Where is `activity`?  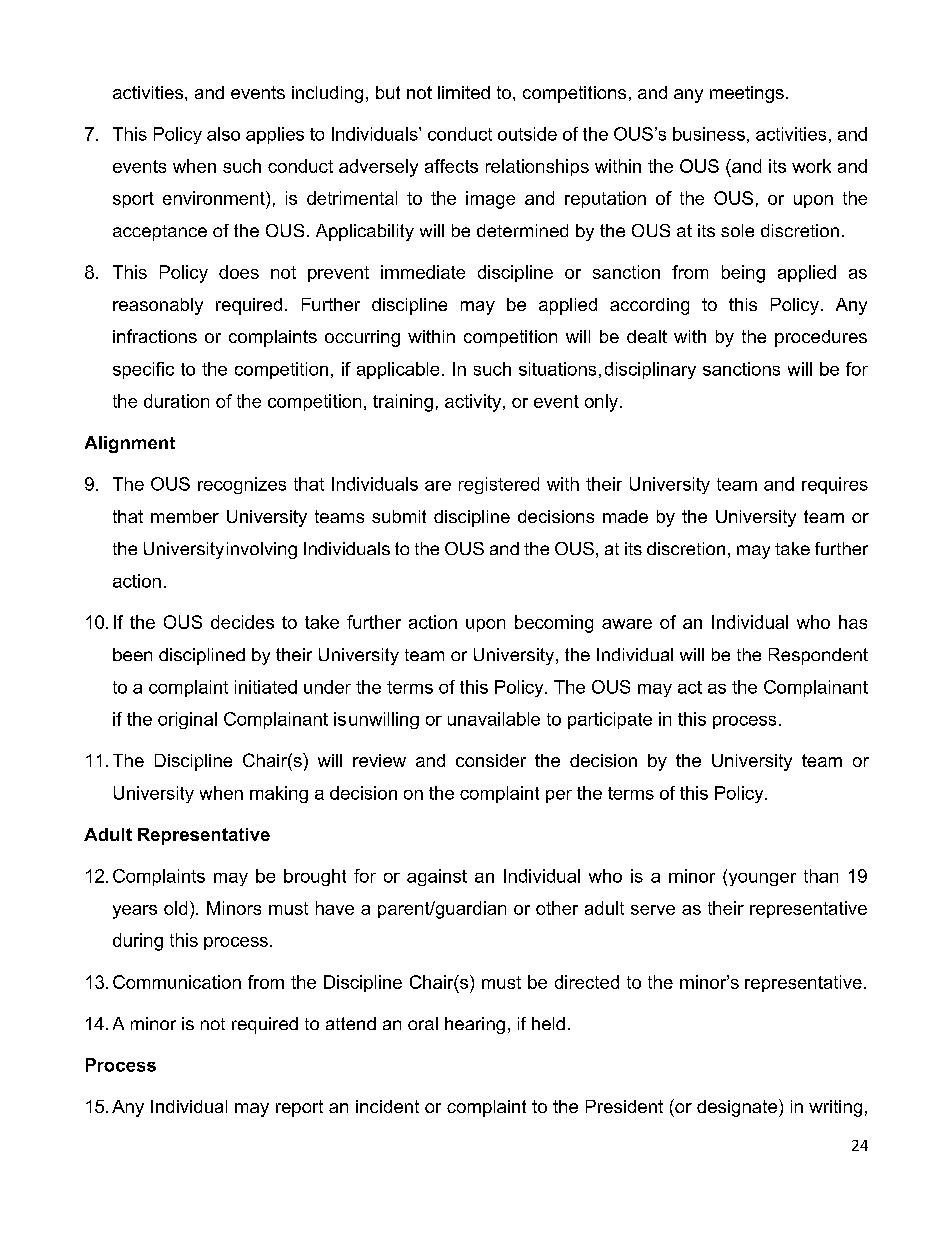
activity is located at coordinates (474, 403).
